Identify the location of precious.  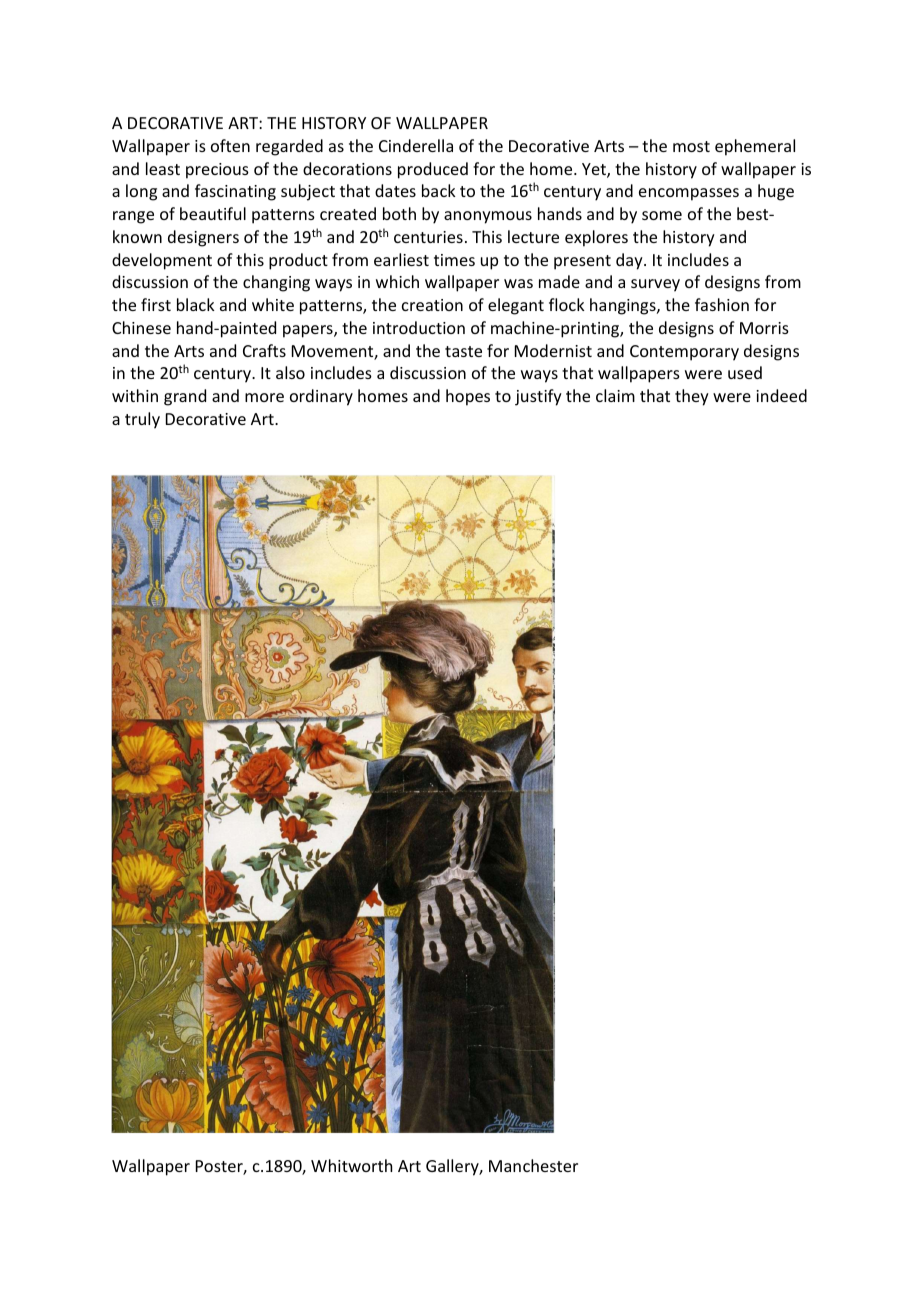
(217, 171).
